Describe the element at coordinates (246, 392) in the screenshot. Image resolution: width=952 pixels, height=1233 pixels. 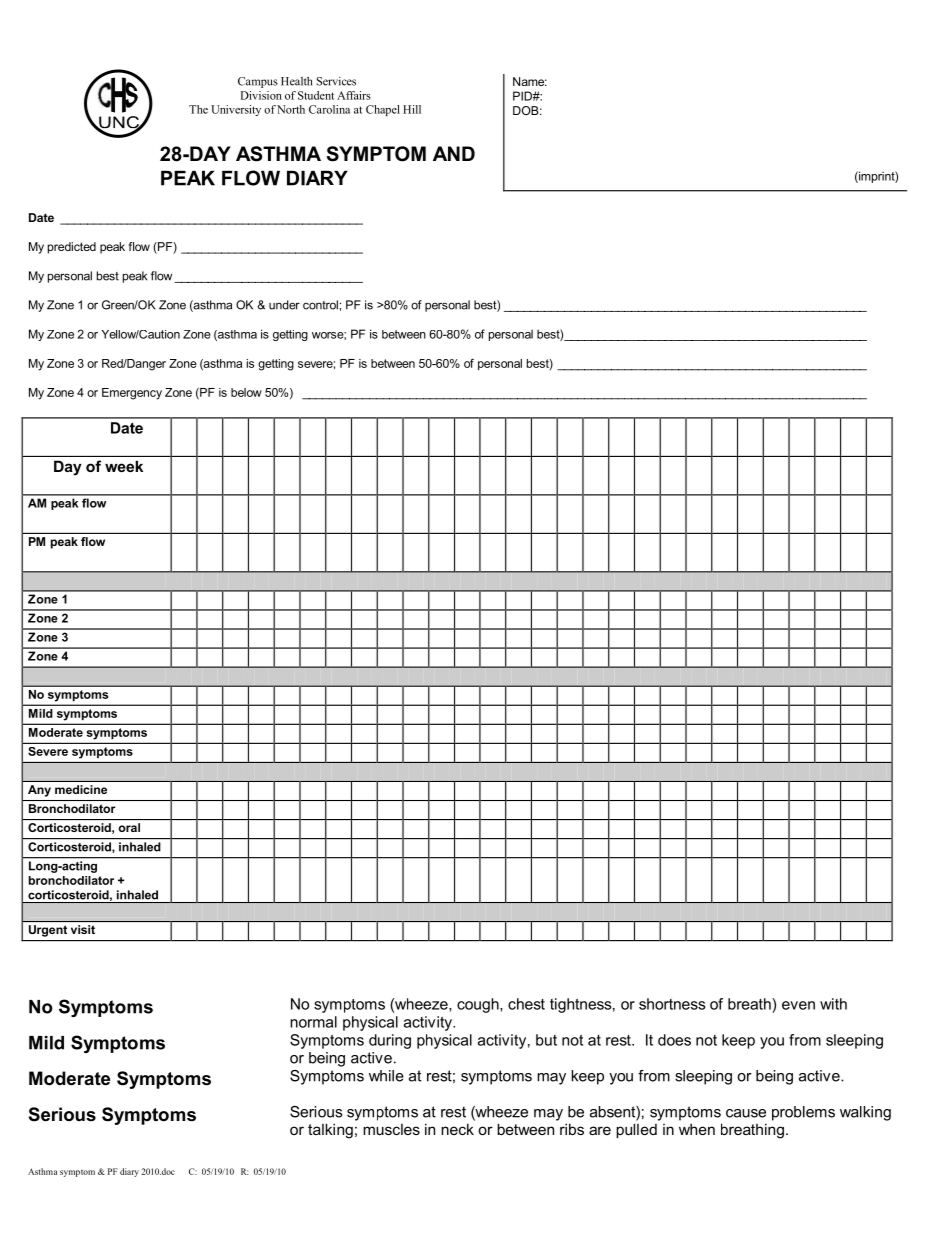
I see `below` at that location.
